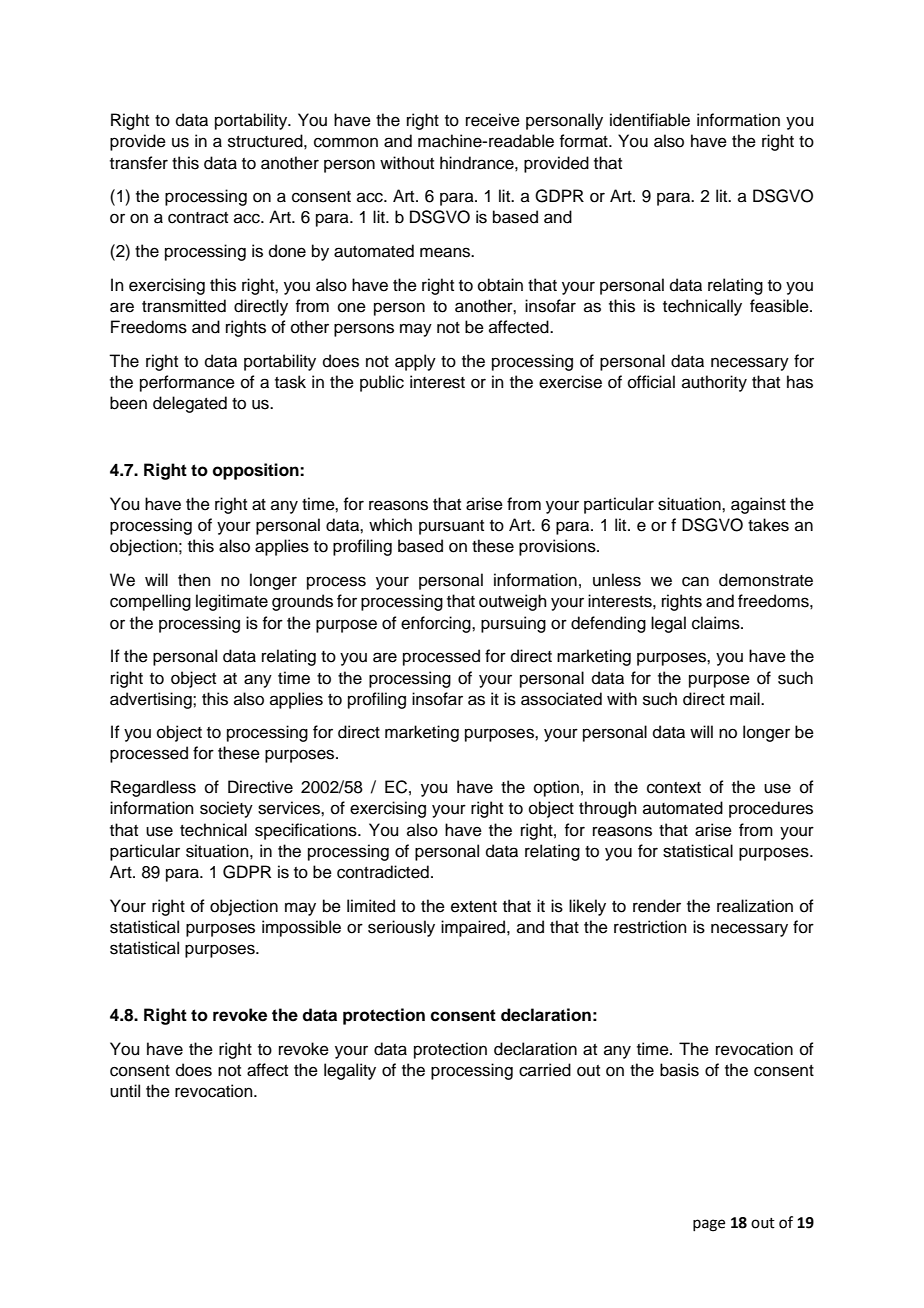  I want to click on carried, so click(545, 1070).
